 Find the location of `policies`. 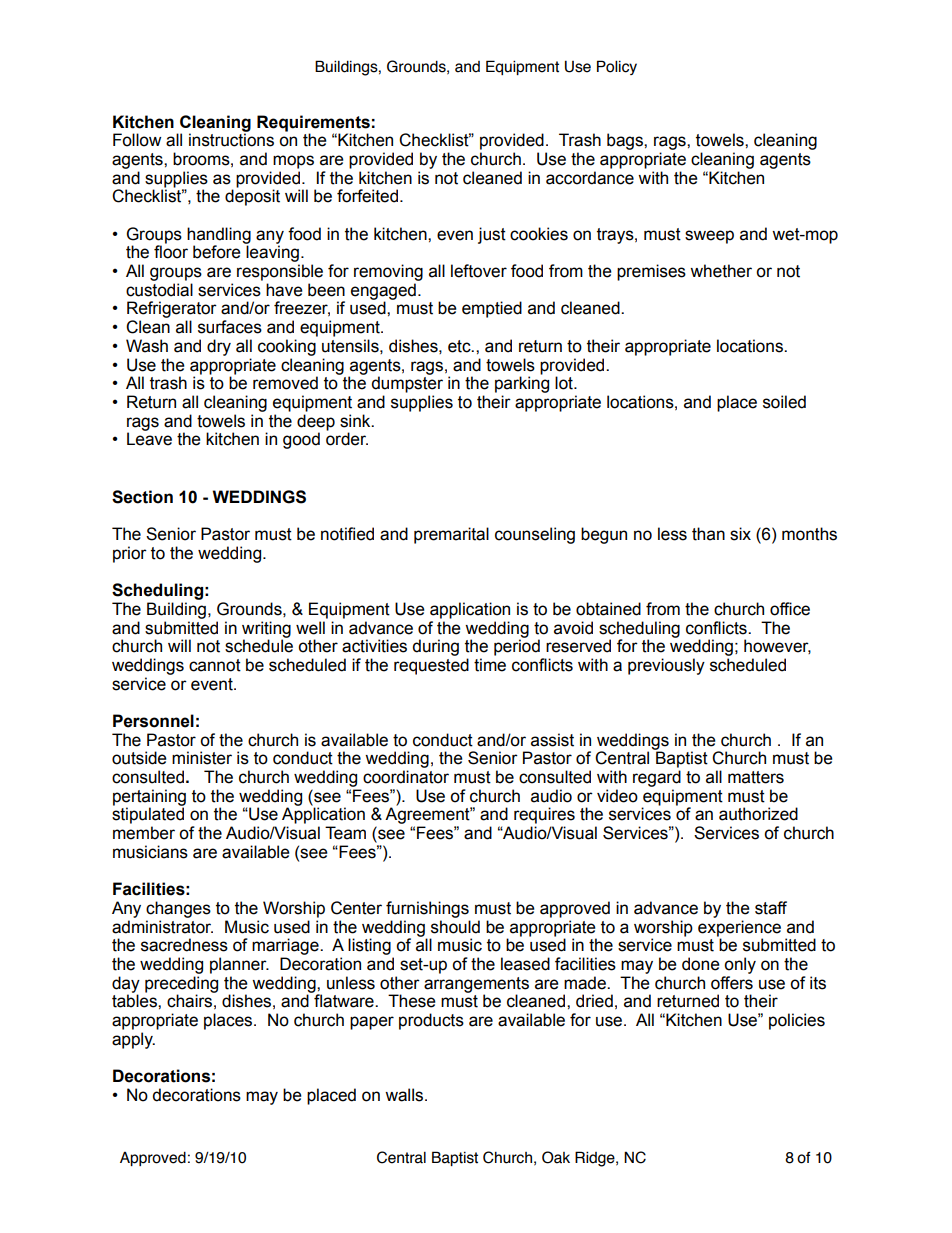

policies is located at coordinates (797, 1021).
